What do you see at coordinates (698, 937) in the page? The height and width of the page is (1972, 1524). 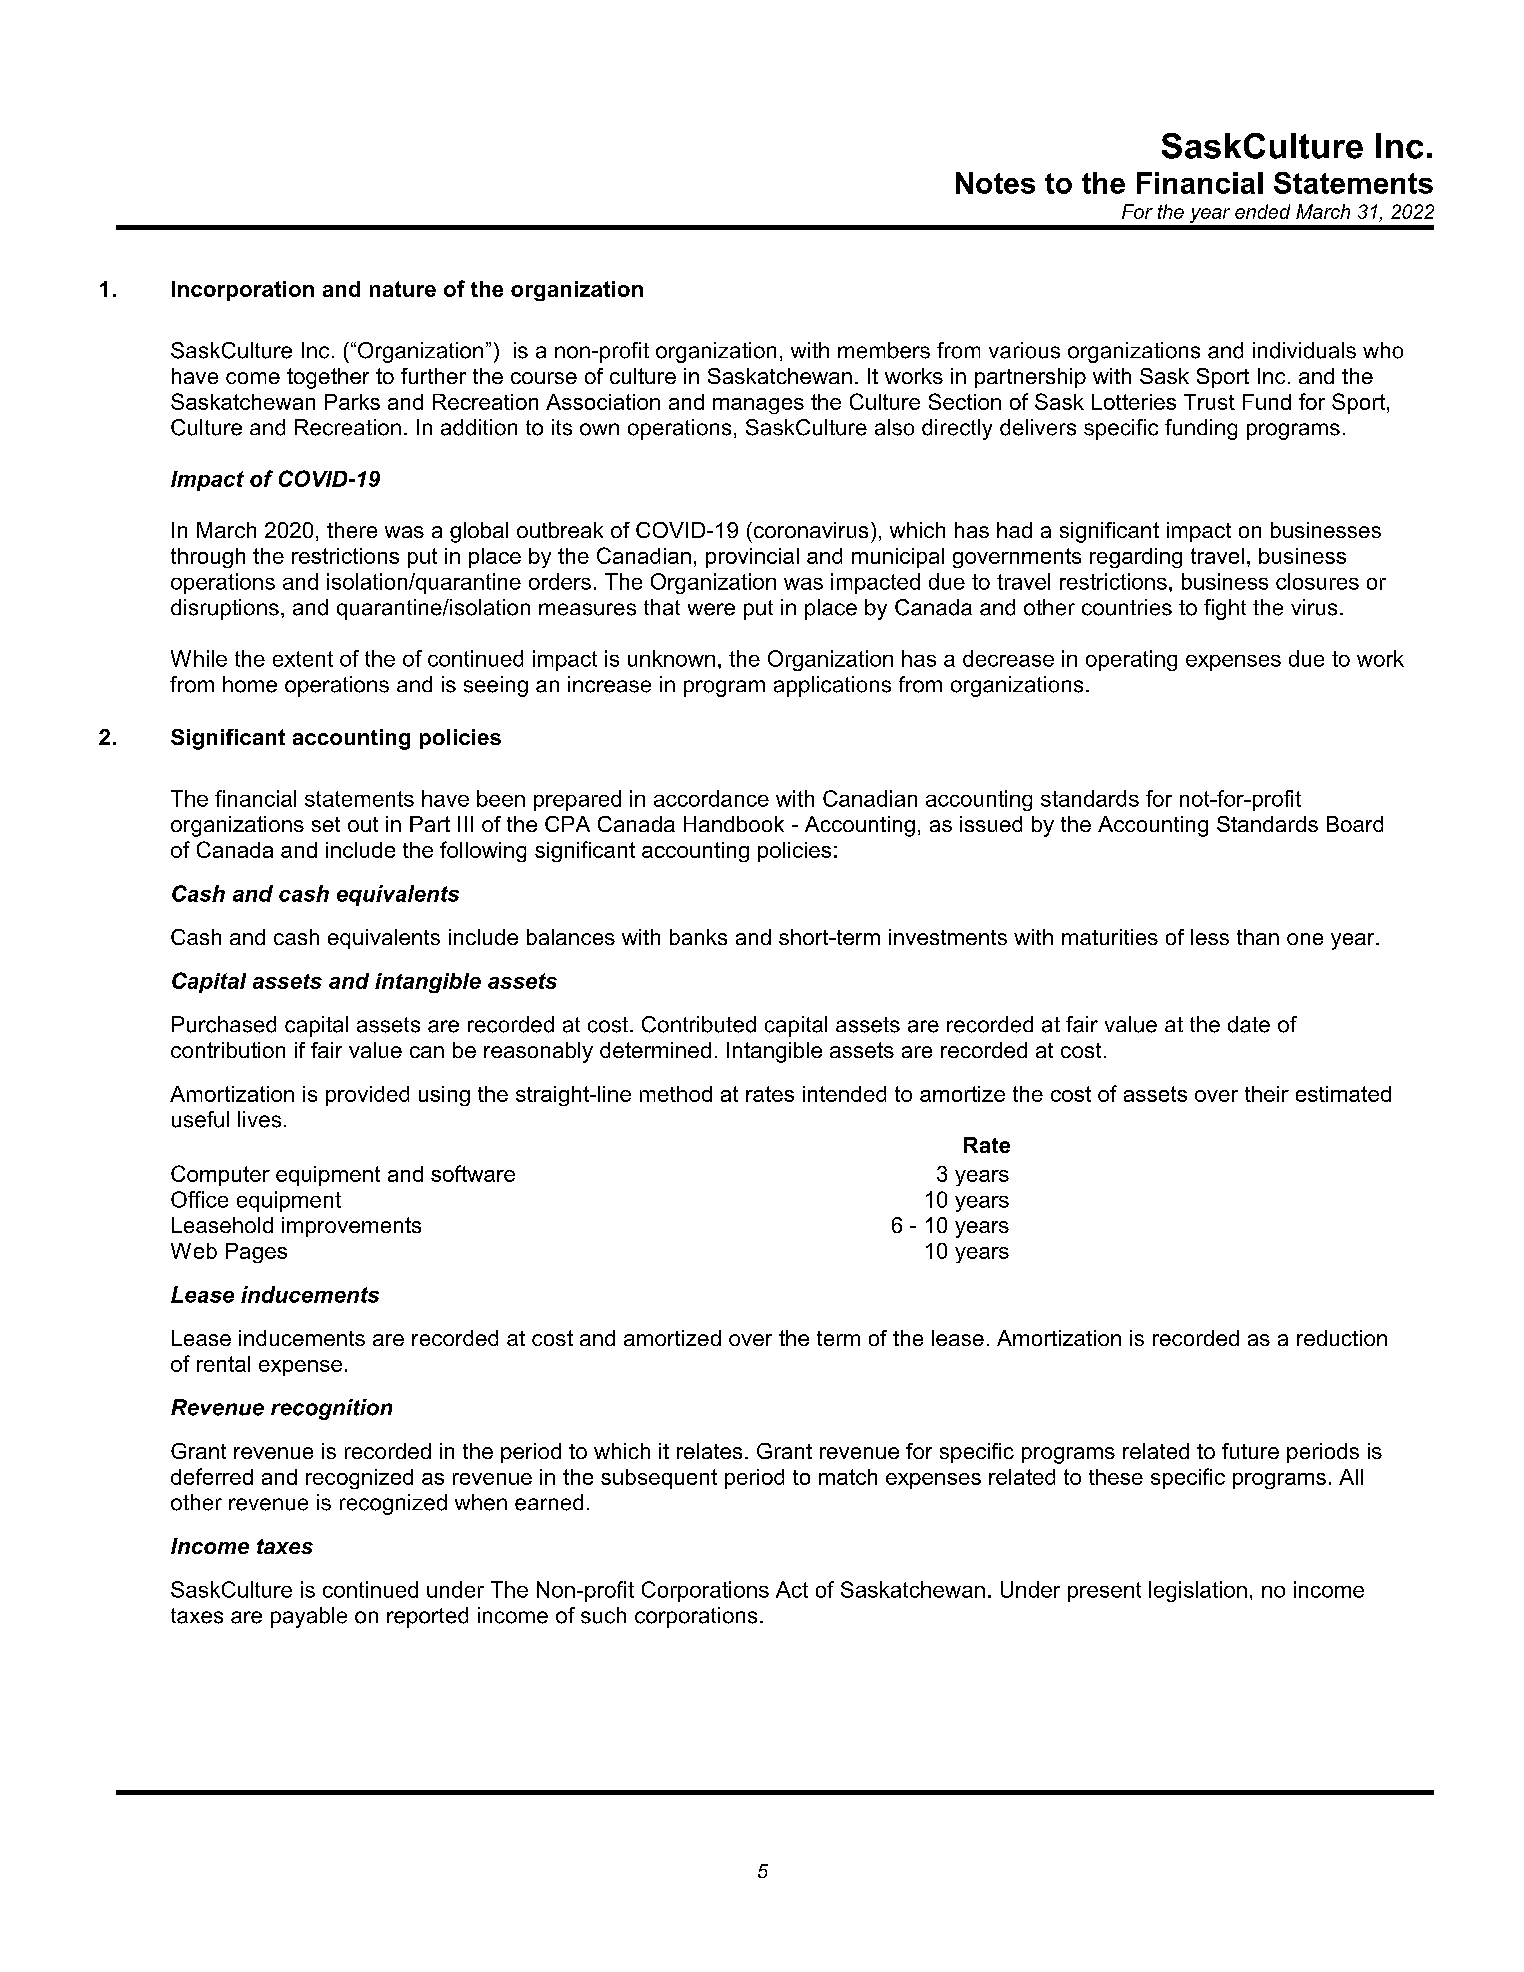 I see `banks` at bounding box center [698, 937].
